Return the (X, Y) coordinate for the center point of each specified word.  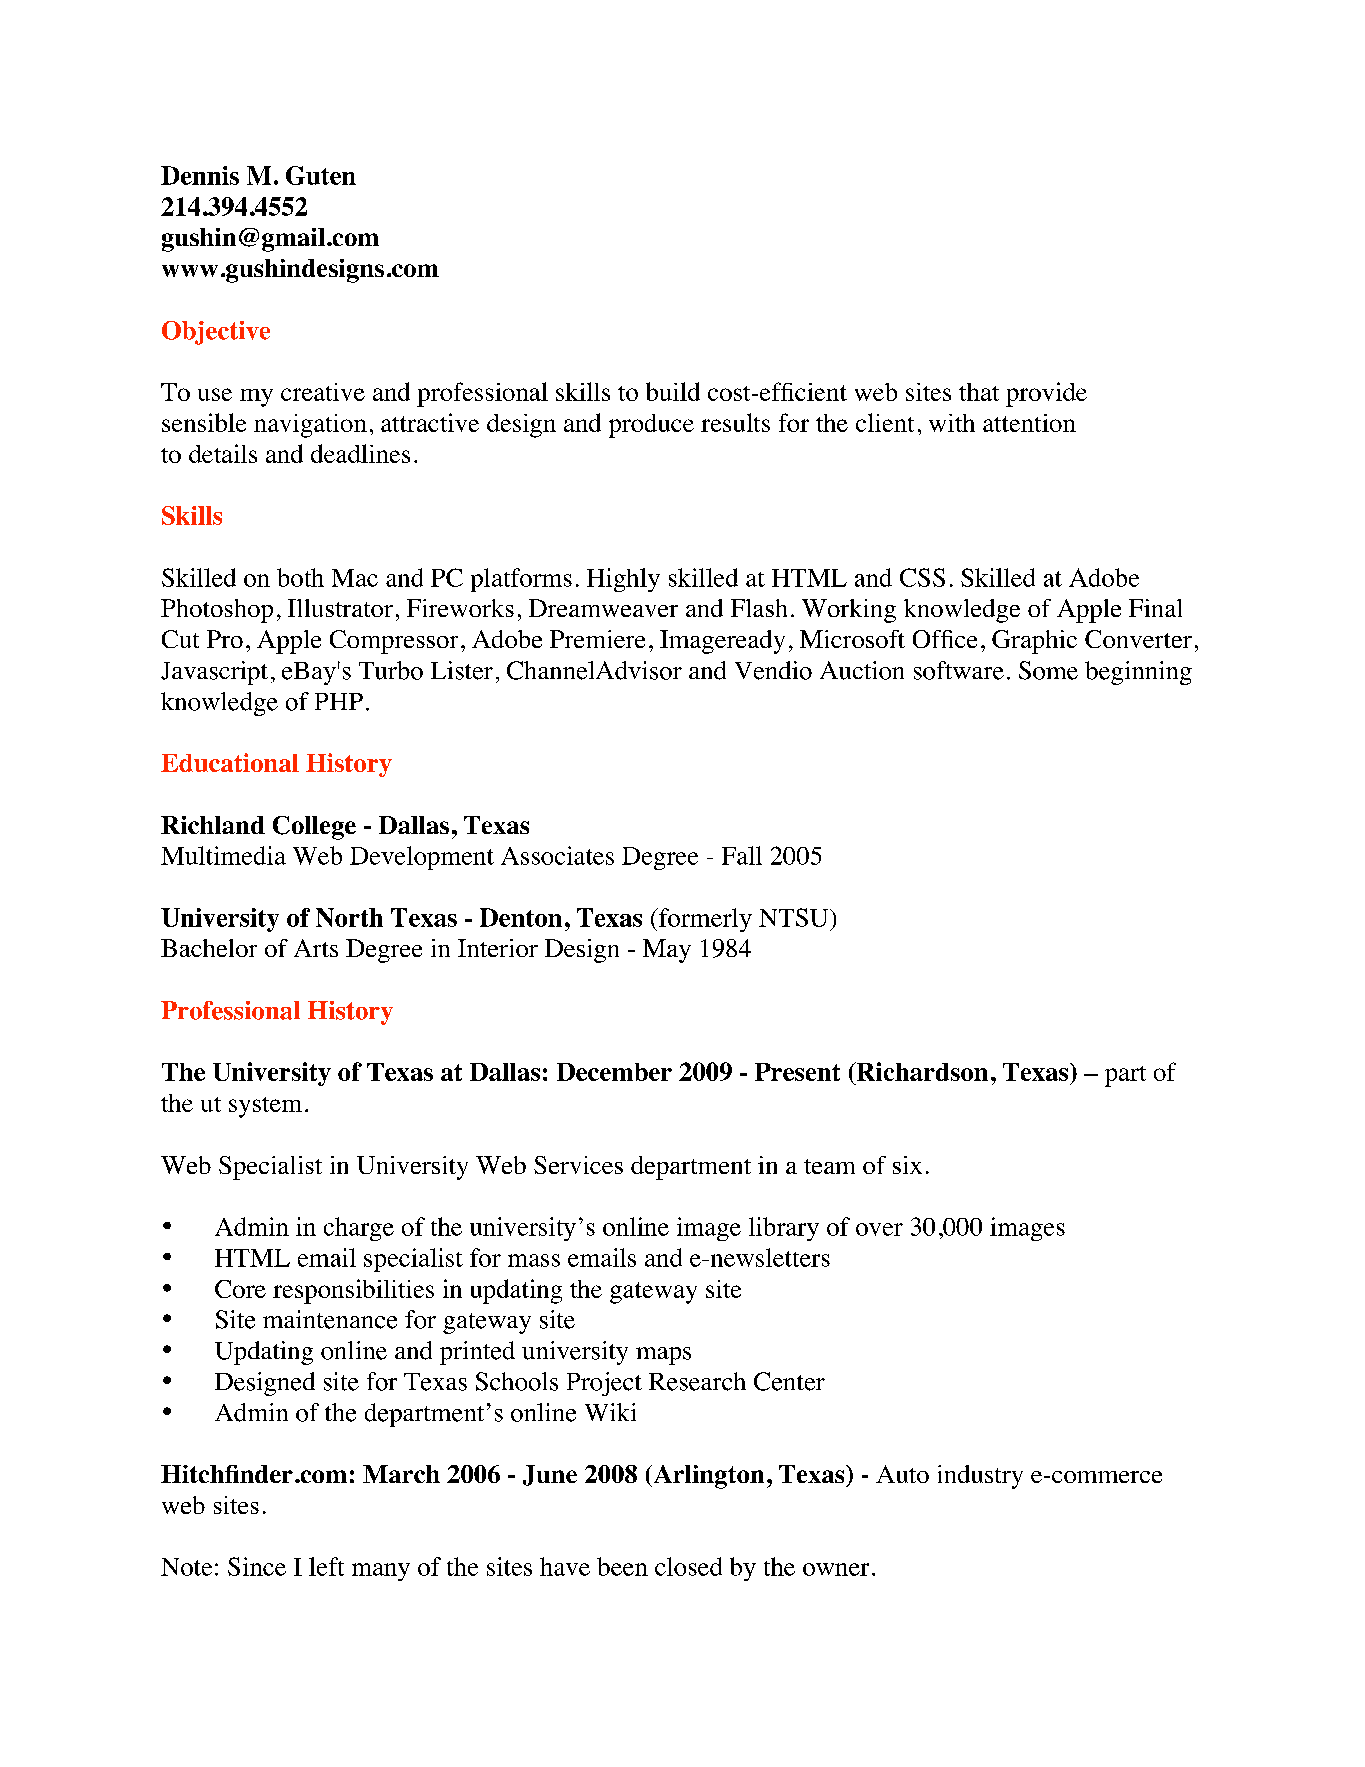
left (326, 1566)
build (673, 391)
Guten (321, 175)
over (879, 1229)
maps (663, 1356)
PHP (339, 701)
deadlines (360, 453)
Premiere (597, 639)
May (667, 951)
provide (1046, 394)
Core (240, 1289)
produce (651, 426)
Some (1048, 670)
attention (1029, 423)
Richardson (921, 1071)
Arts (316, 948)
